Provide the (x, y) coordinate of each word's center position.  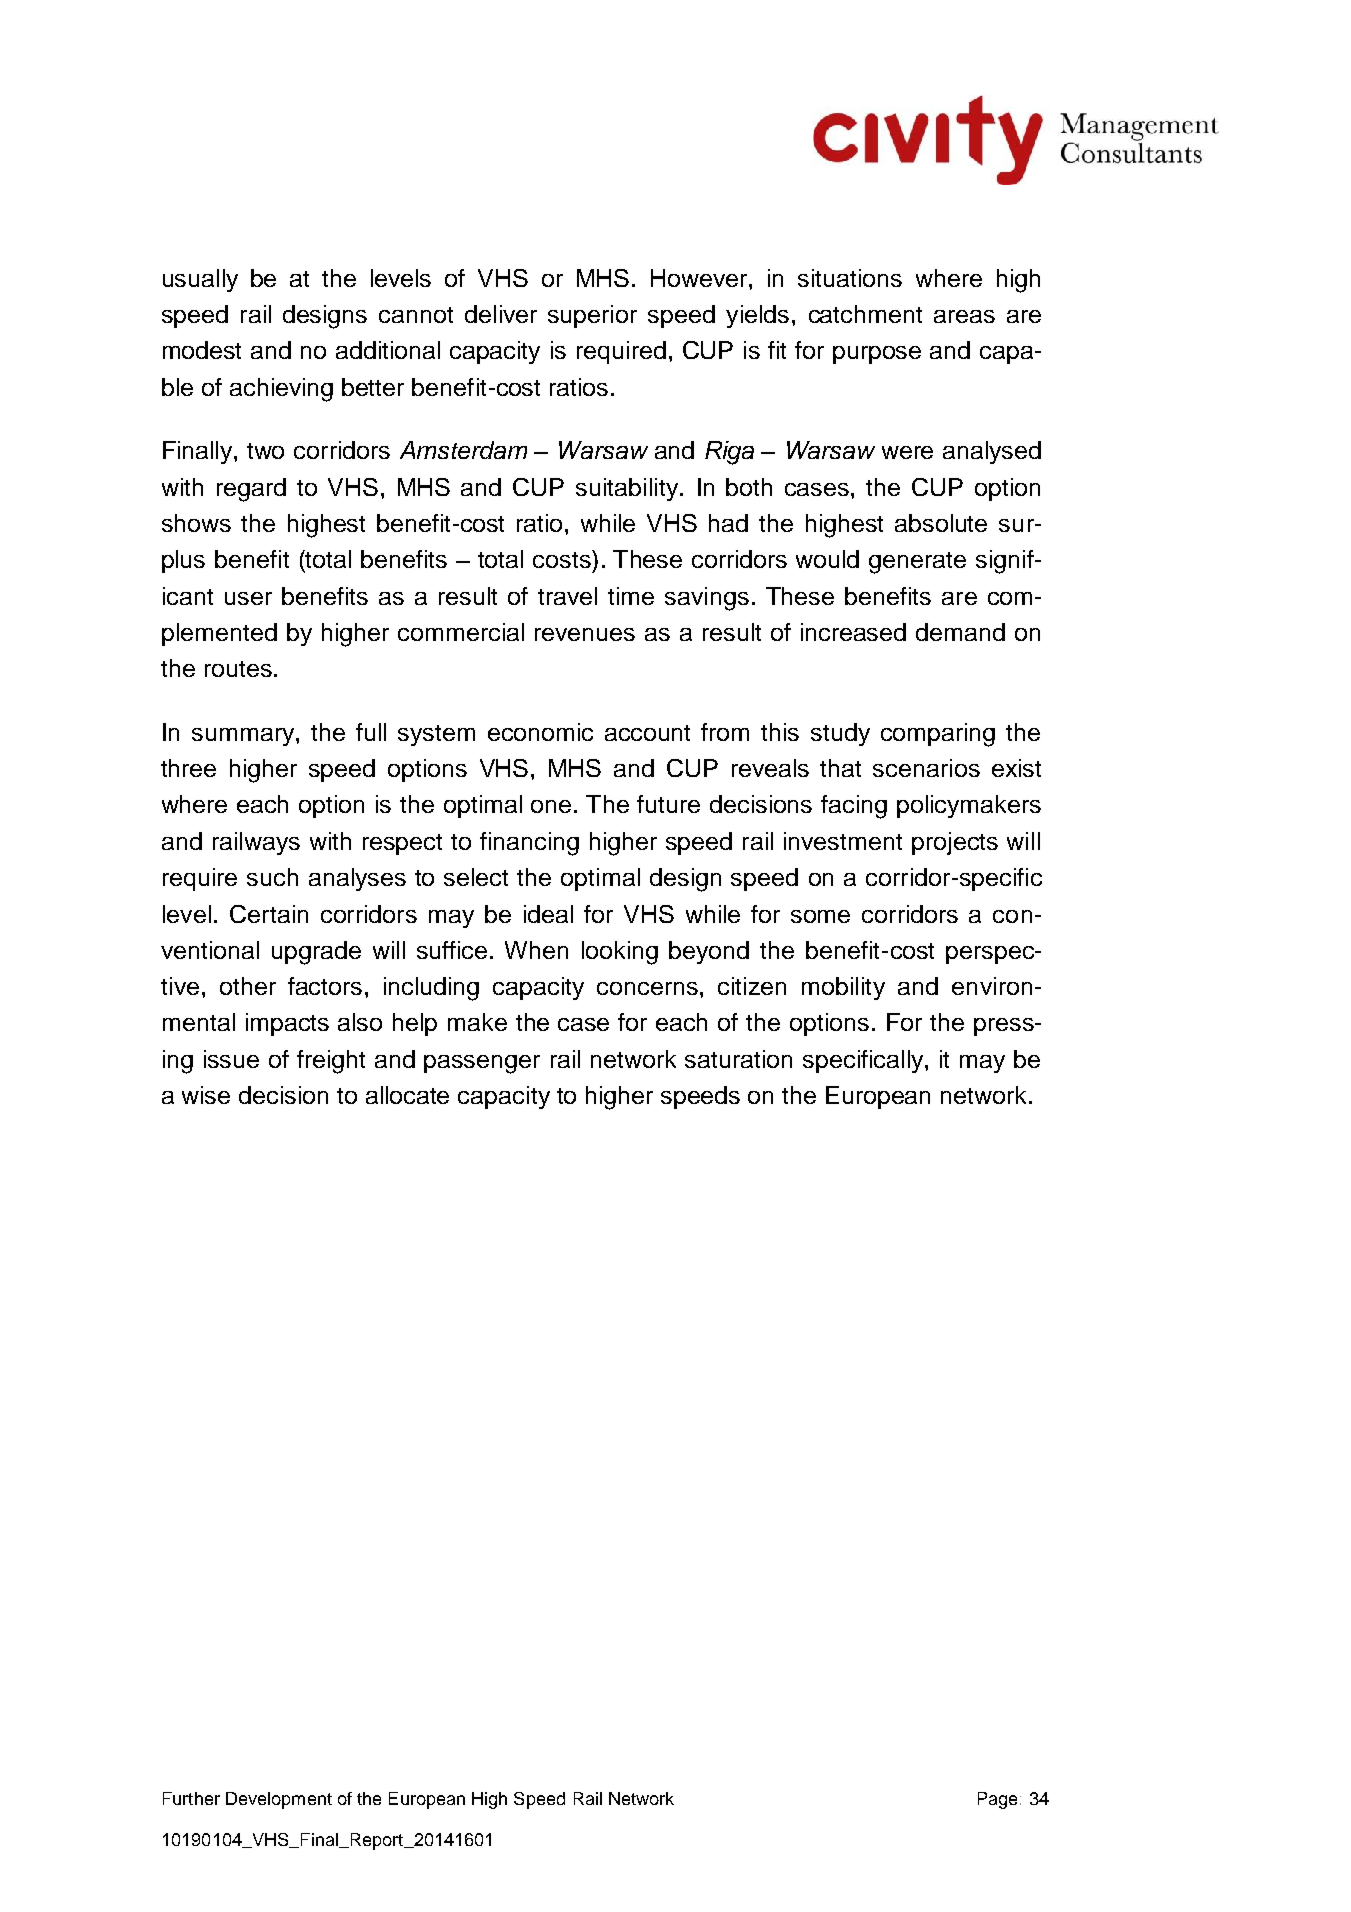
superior (592, 316)
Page (997, 1800)
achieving (281, 390)
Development (279, 1800)
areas (964, 316)
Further (191, 1798)
